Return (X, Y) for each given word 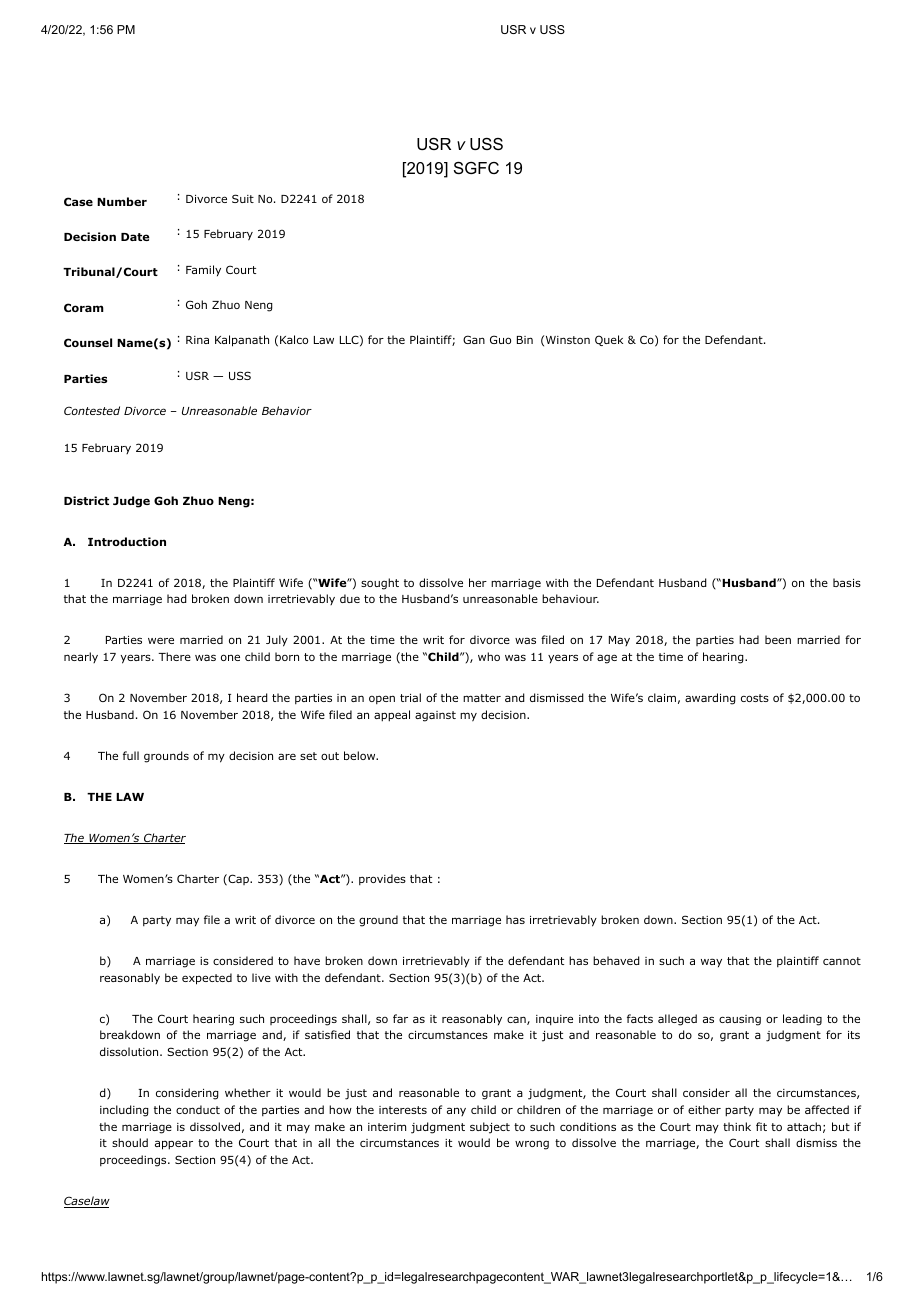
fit (761, 1126)
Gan (474, 339)
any (456, 1111)
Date (135, 237)
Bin (525, 340)
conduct (198, 1109)
